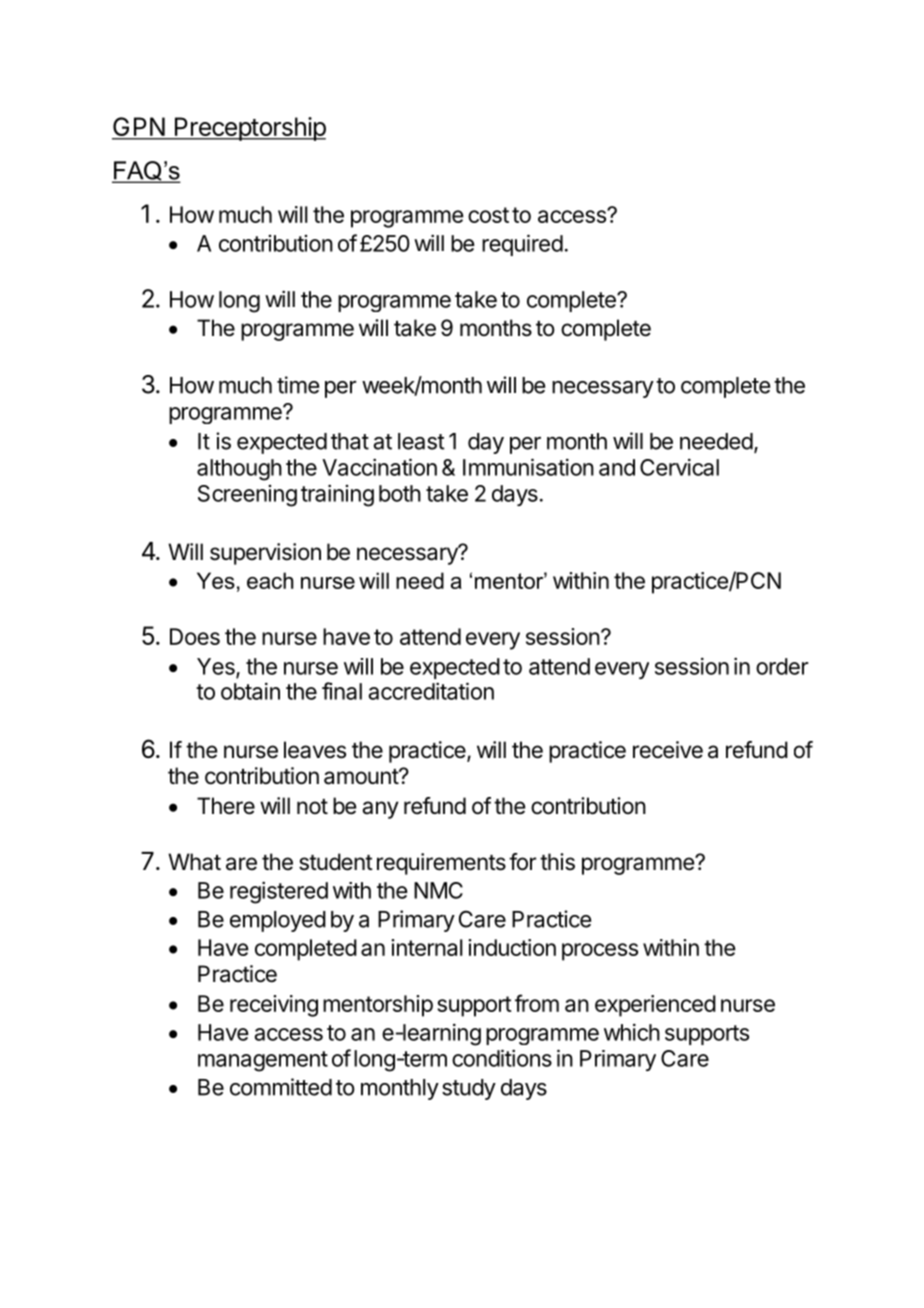 The width and height of the document is (924, 1308). Describe the element at coordinates (522, 245) in the document. I see `required` at that location.
